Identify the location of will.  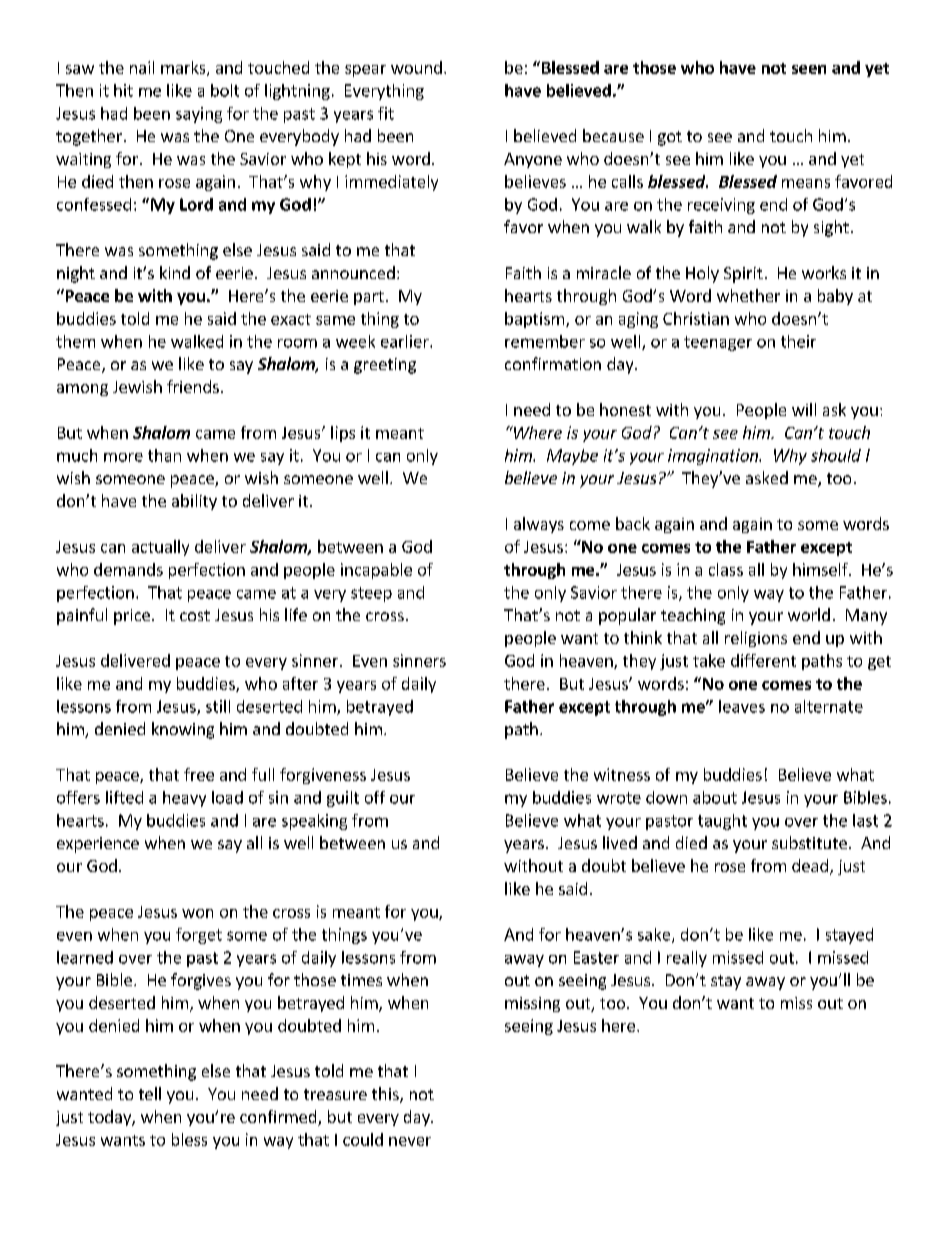
(804, 409).
